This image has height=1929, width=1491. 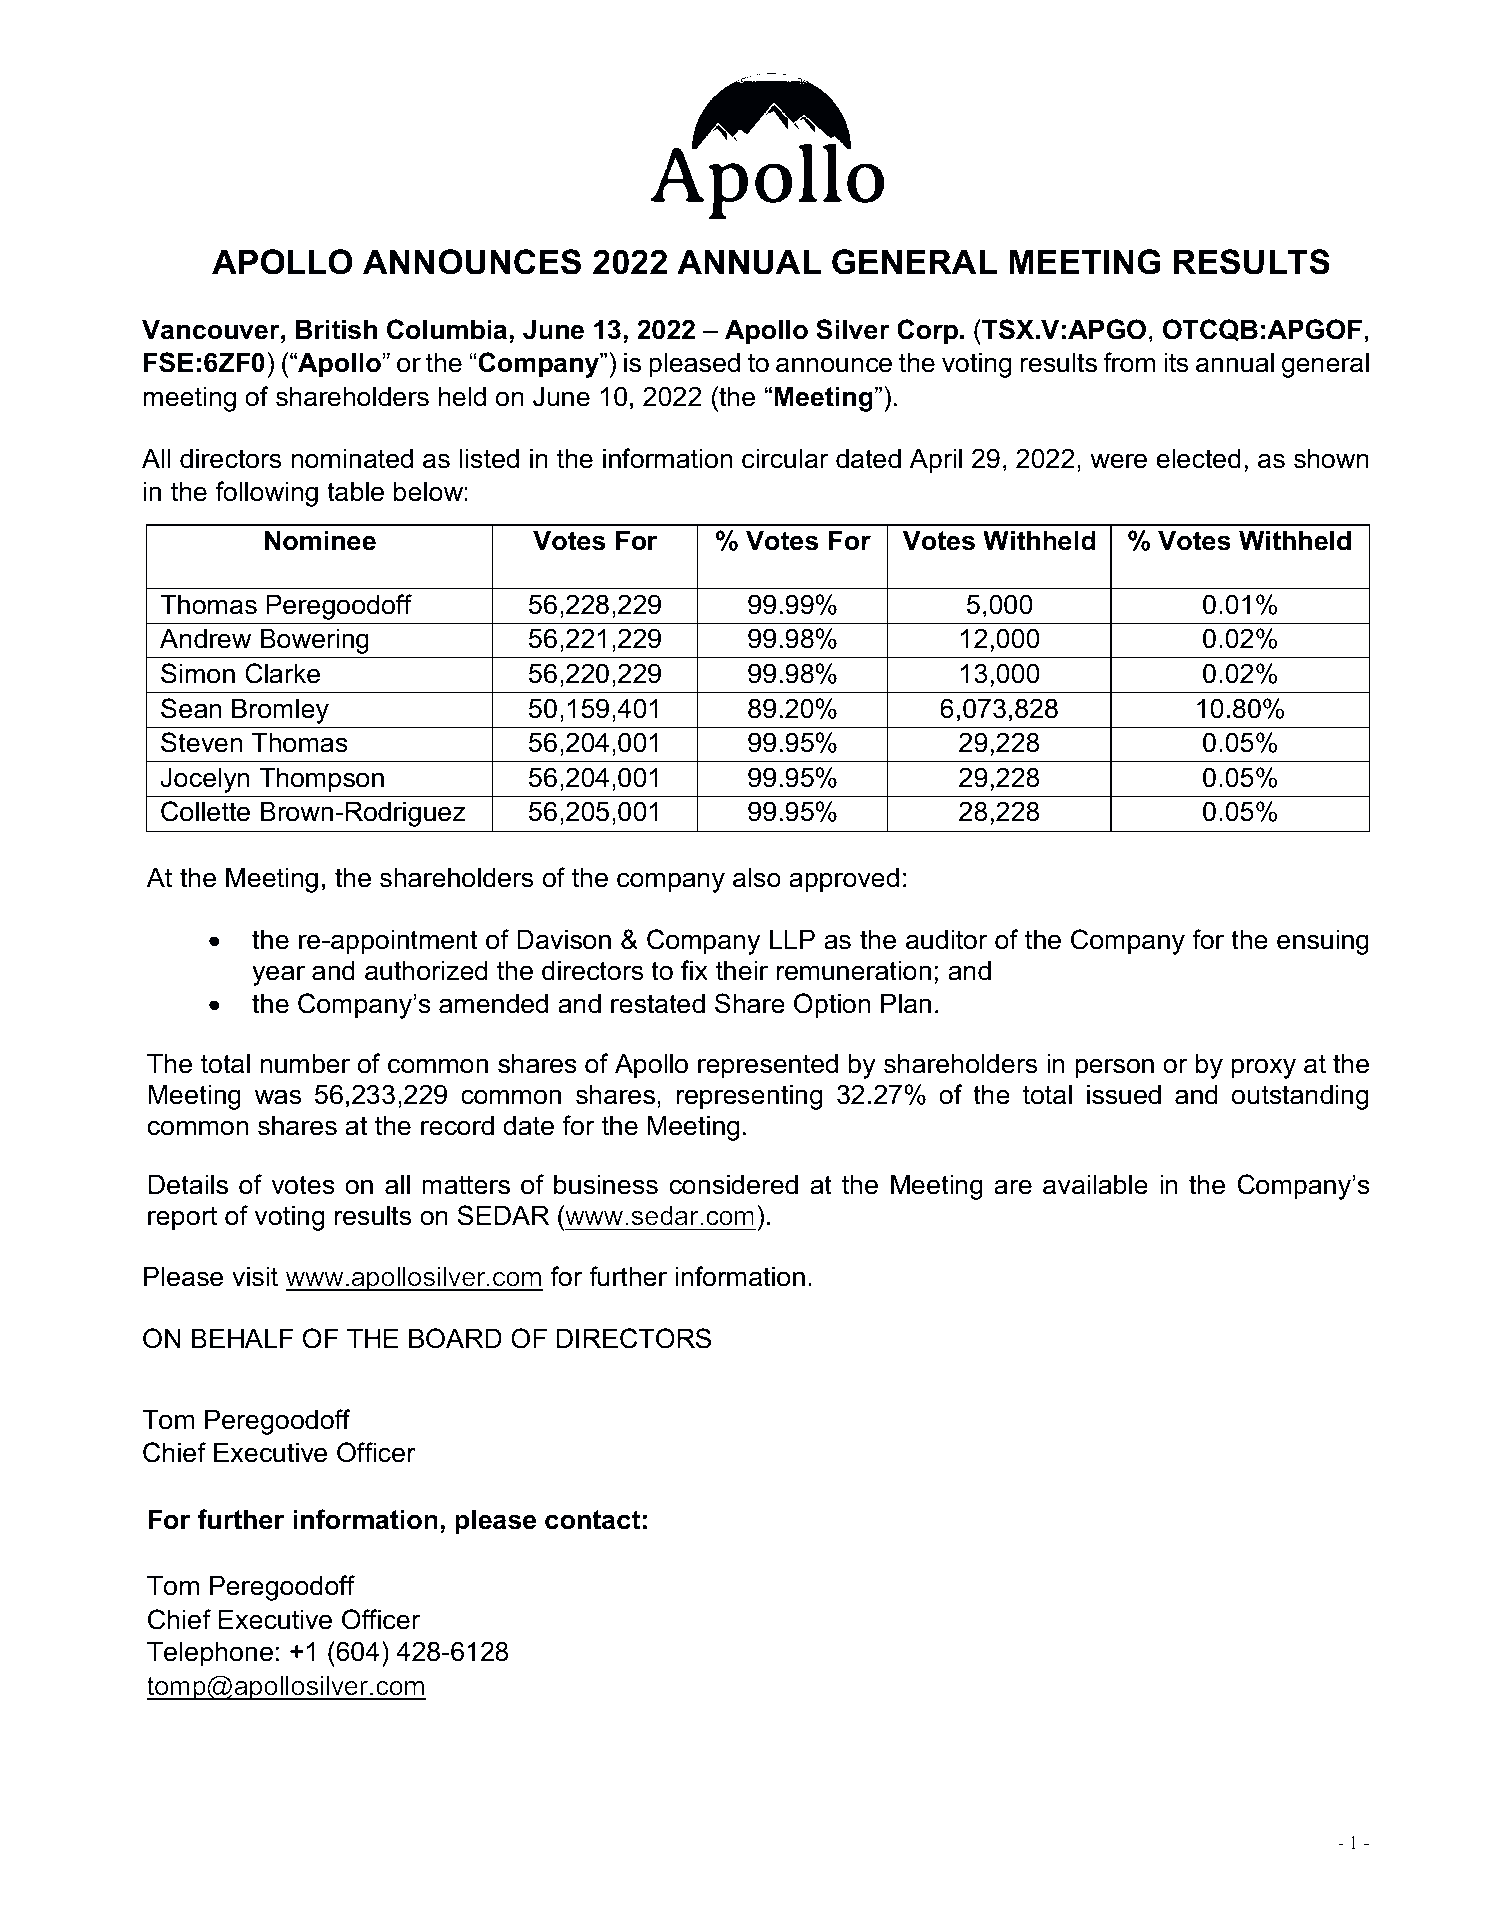 What do you see at coordinates (1176, 362) in the image?
I see `its` at bounding box center [1176, 362].
